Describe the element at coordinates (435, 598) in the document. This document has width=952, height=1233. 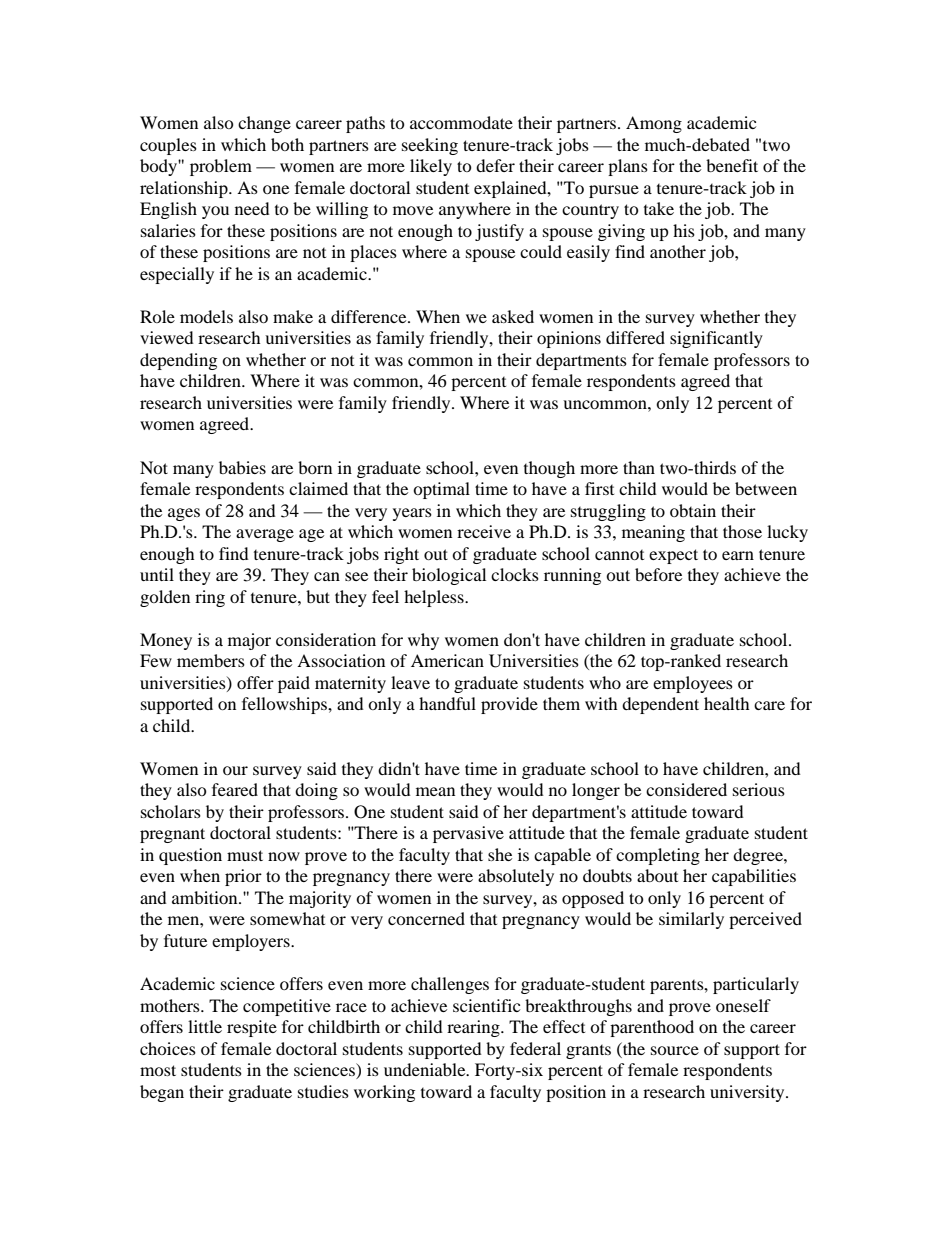
I see `helpless` at that location.
